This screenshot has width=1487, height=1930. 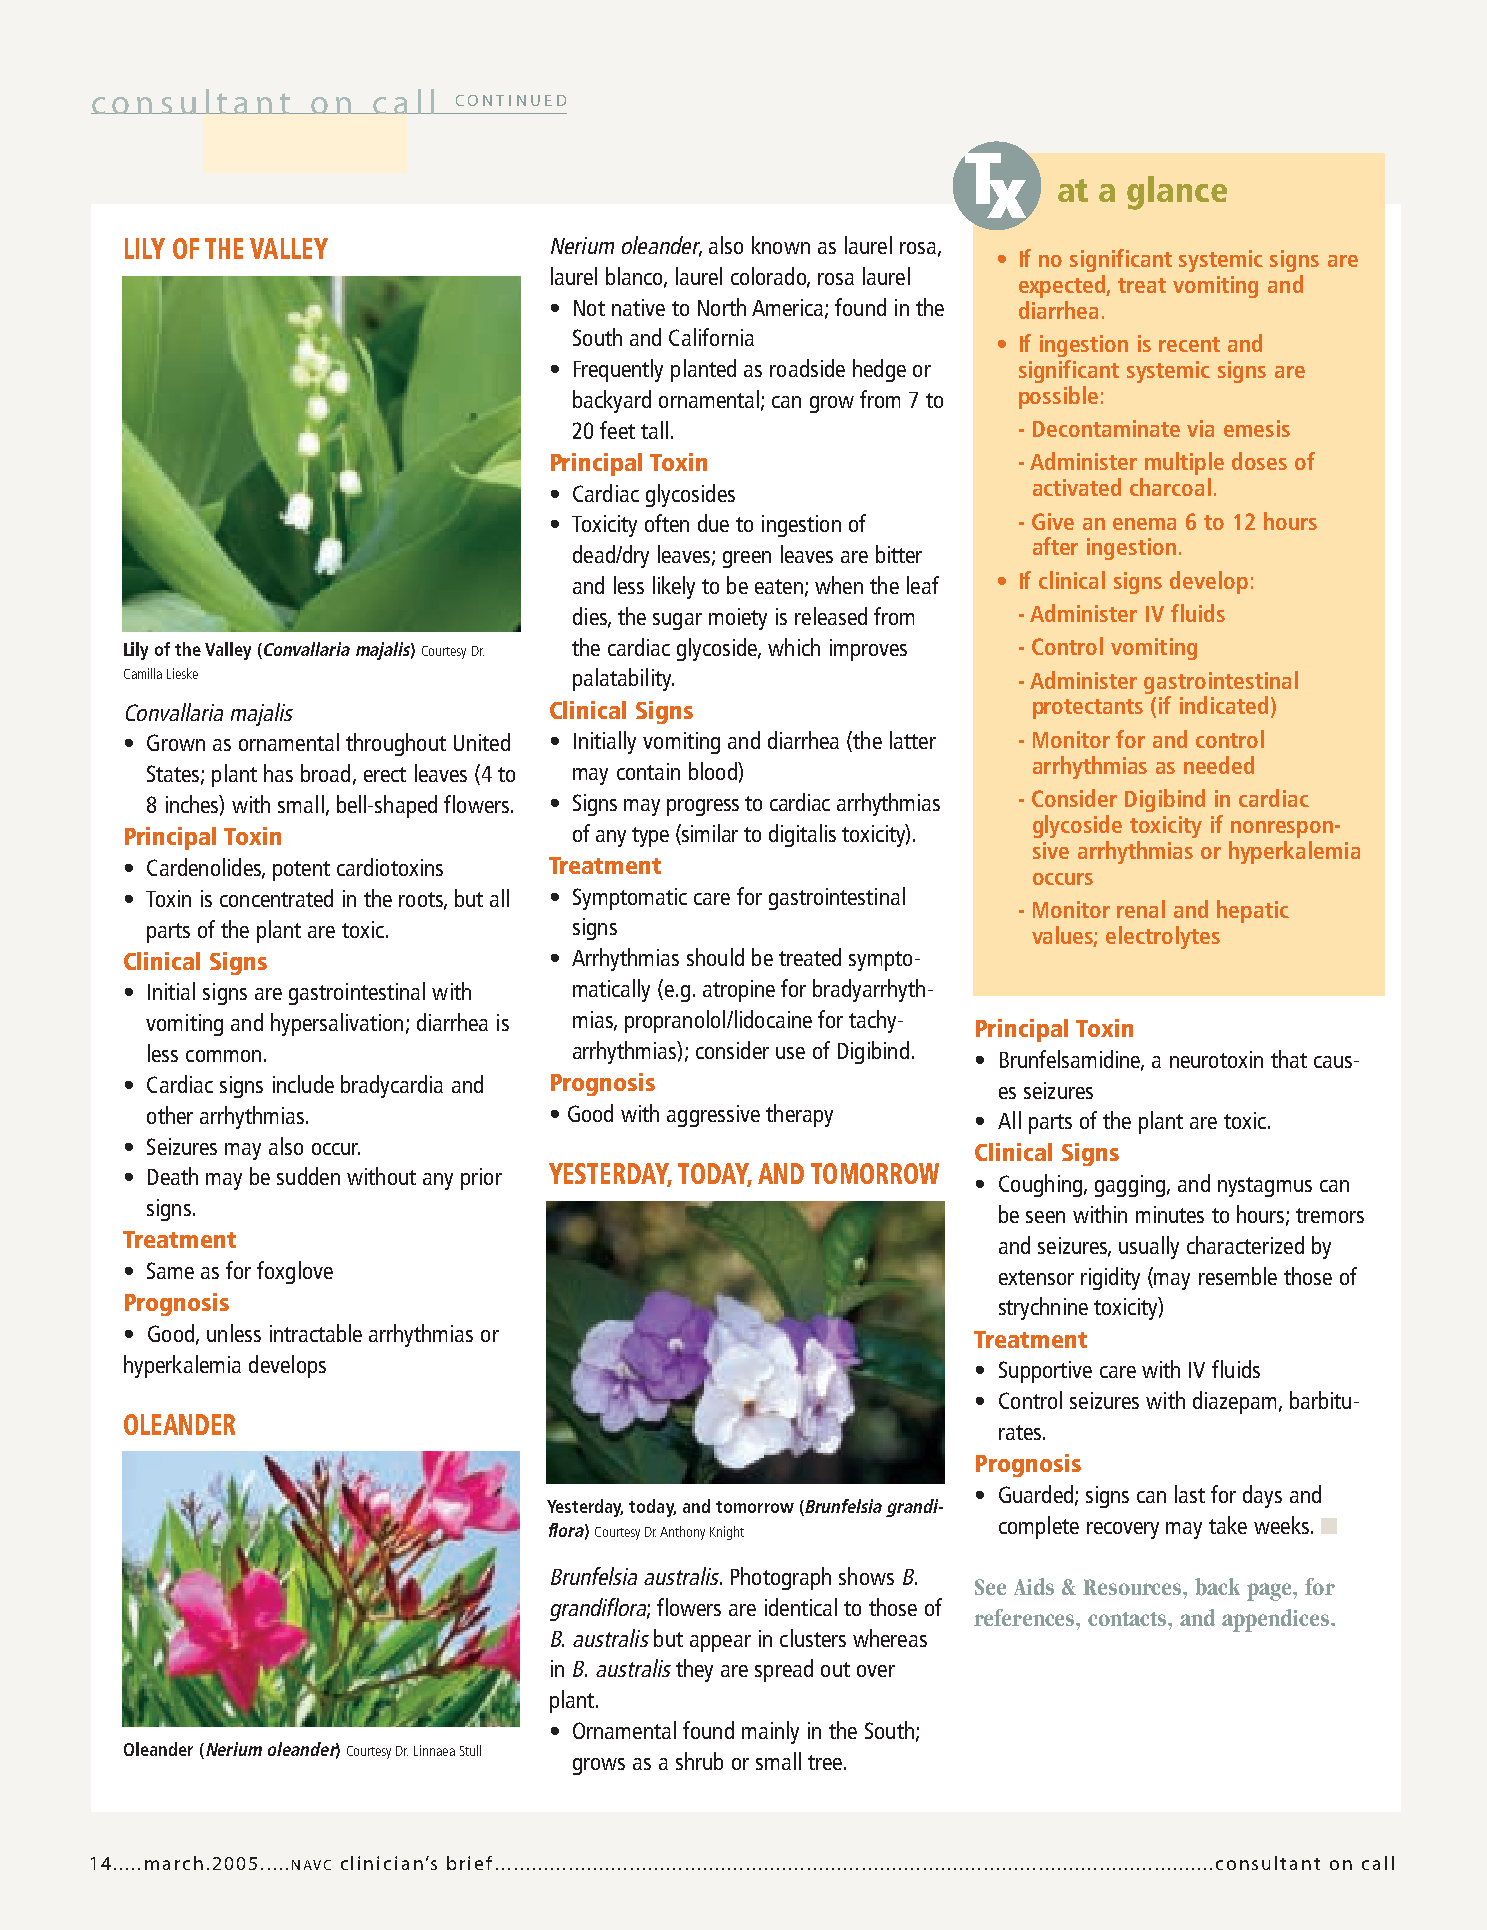 I want to click on known, so click(x=781, y=245).
